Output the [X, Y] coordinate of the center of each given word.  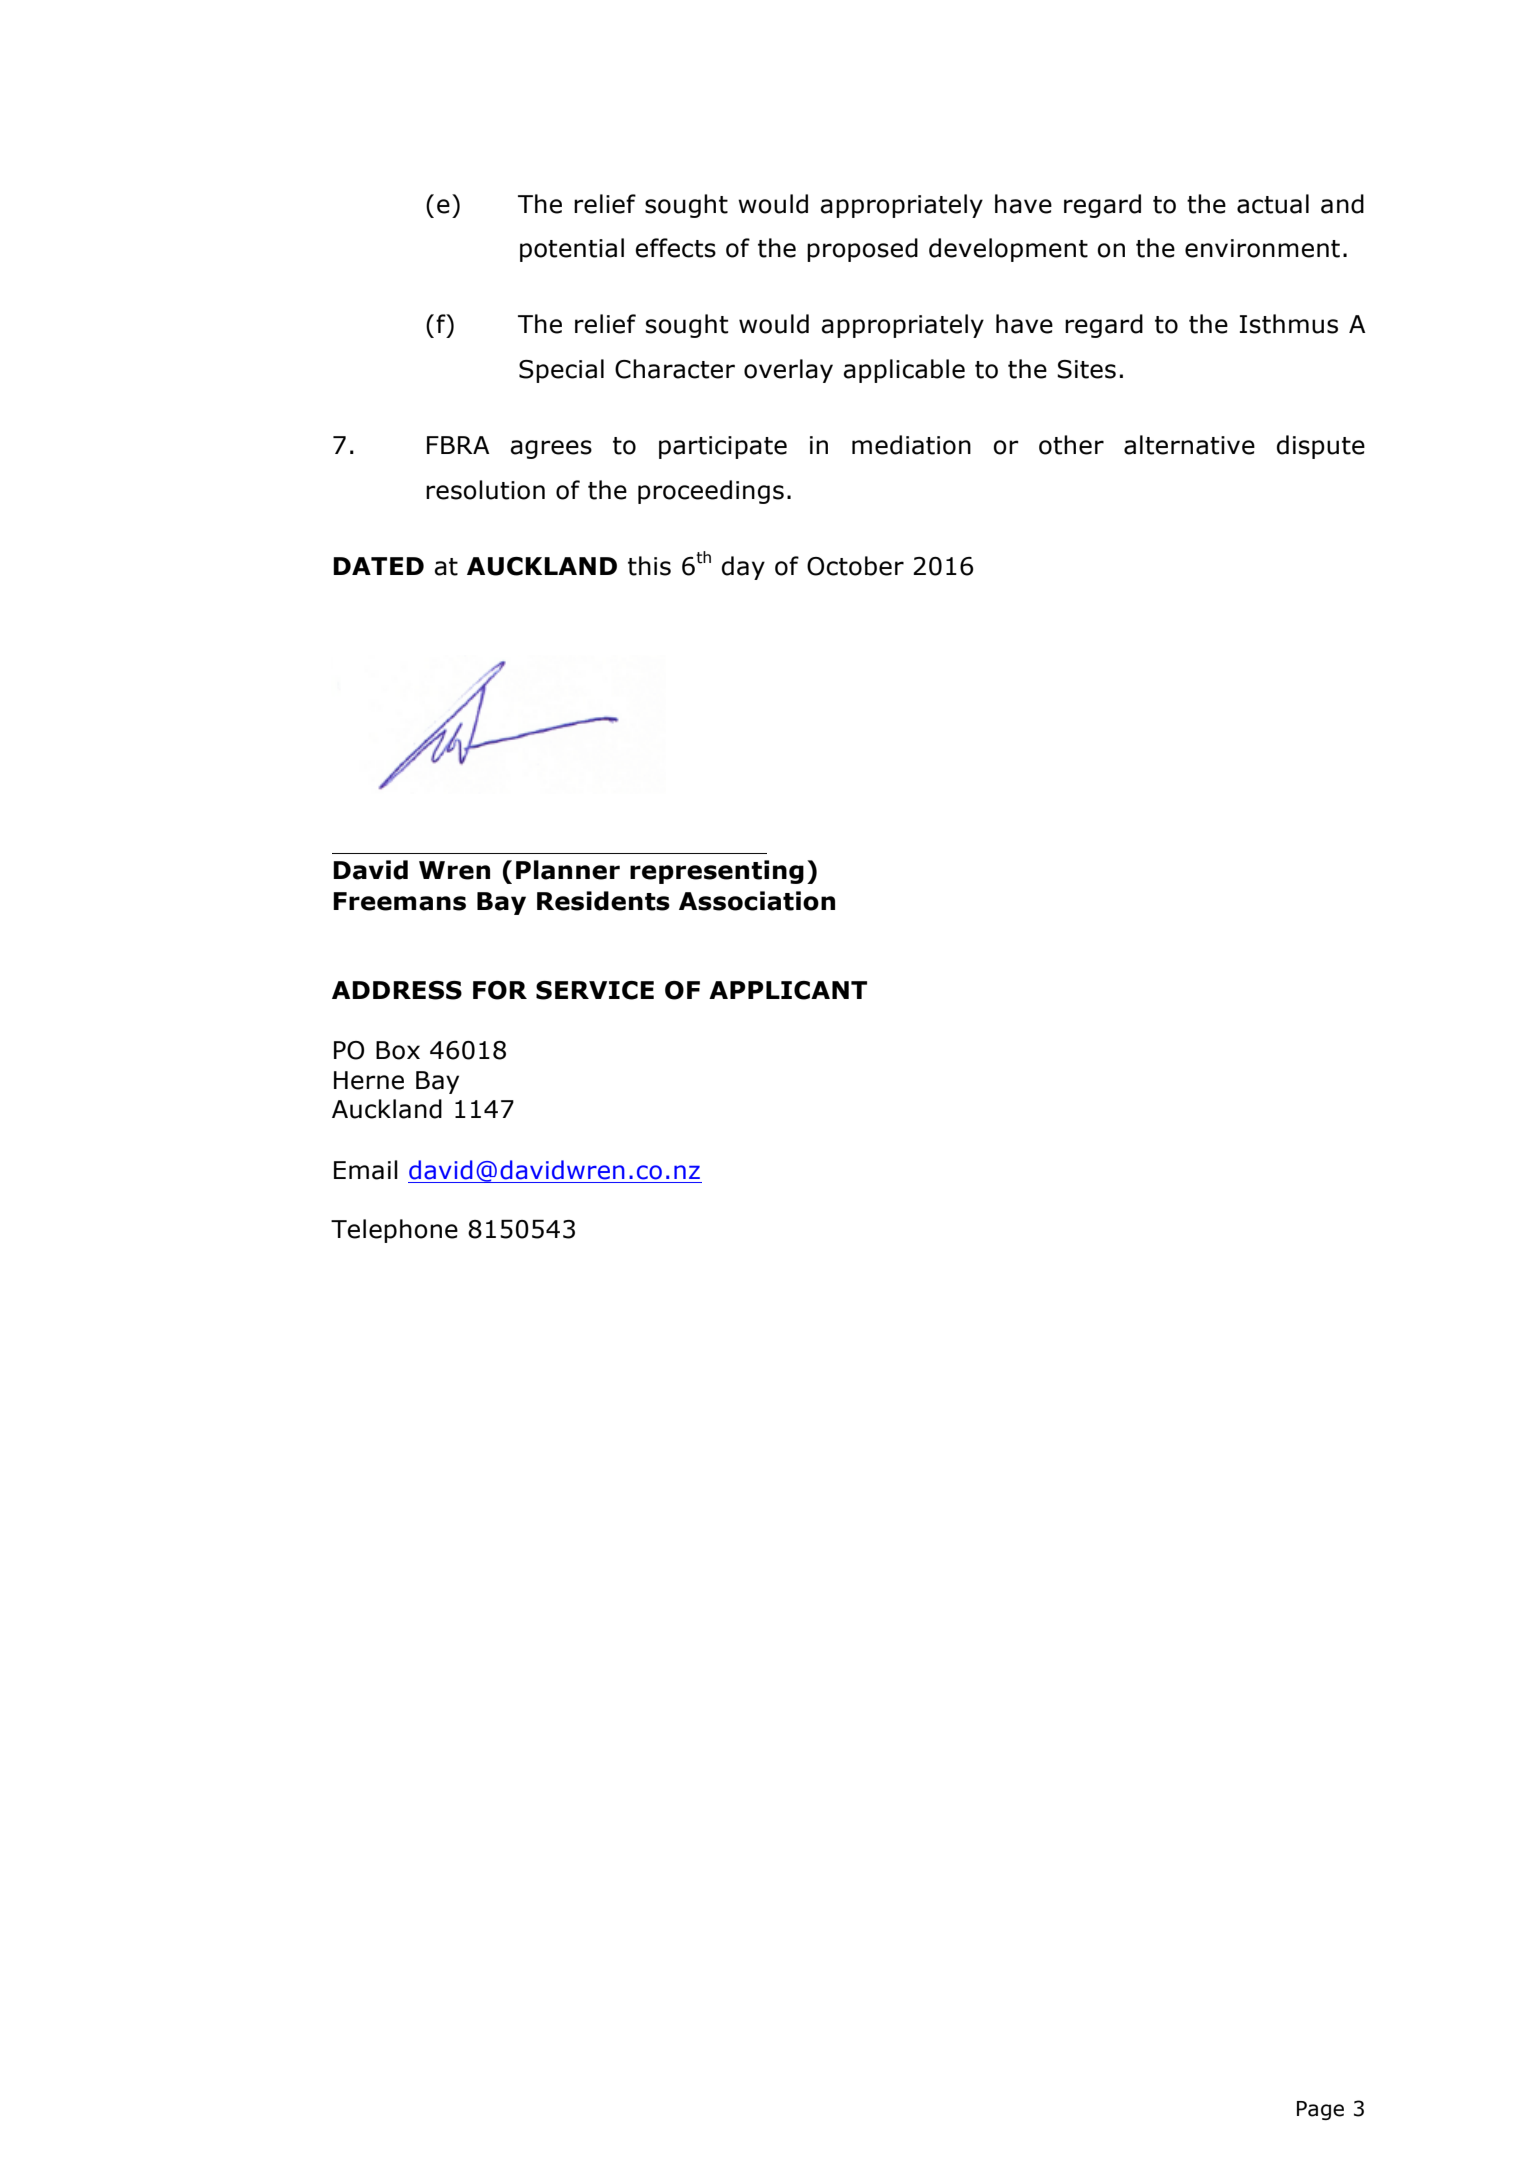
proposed [862, 250]
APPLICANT [788, 990]
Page [1320, 2110]
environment [1262, 248]
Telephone [394, 1231]
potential [572, 250]
